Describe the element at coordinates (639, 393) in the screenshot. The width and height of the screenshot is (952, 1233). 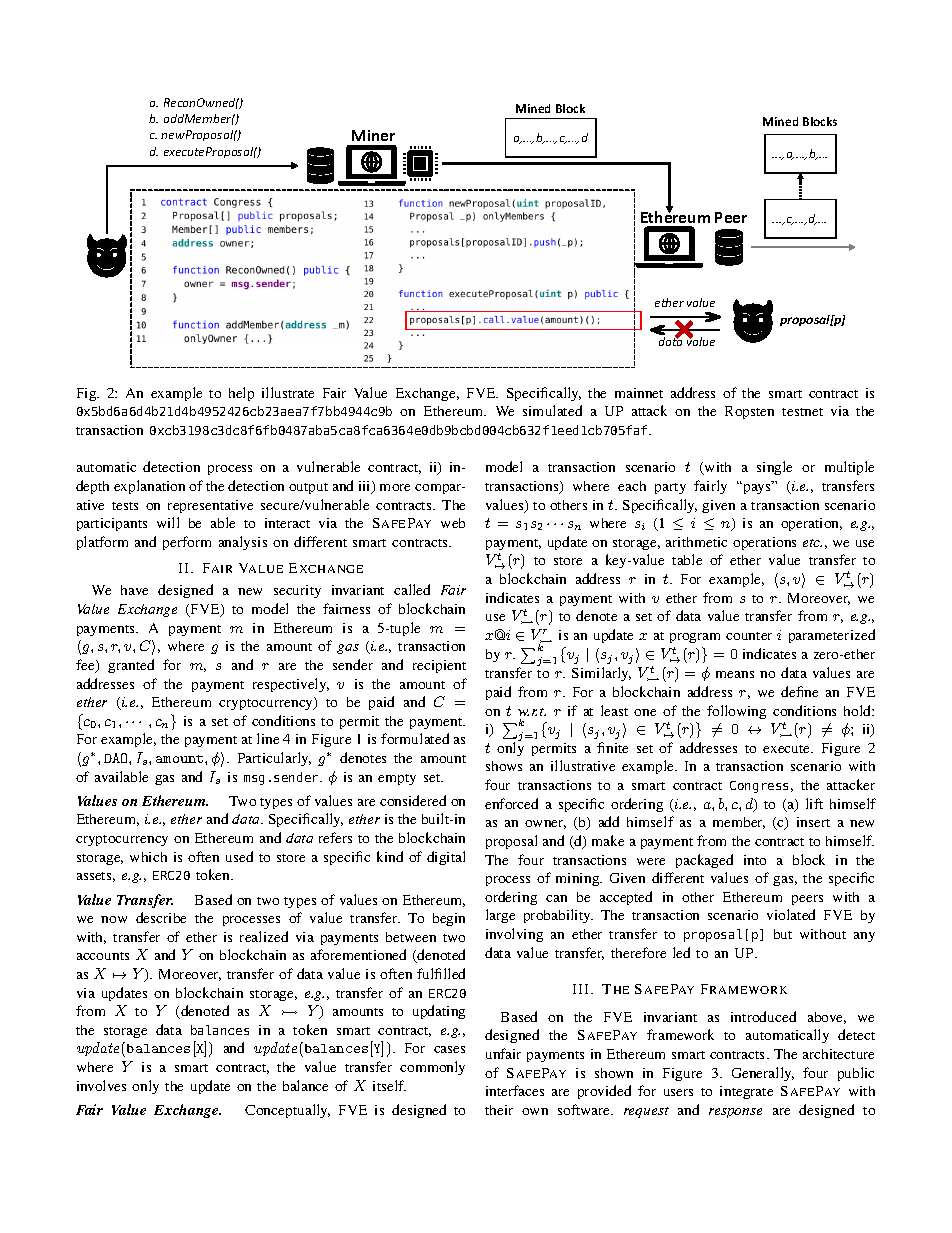
I see `mainnet` at that location.
